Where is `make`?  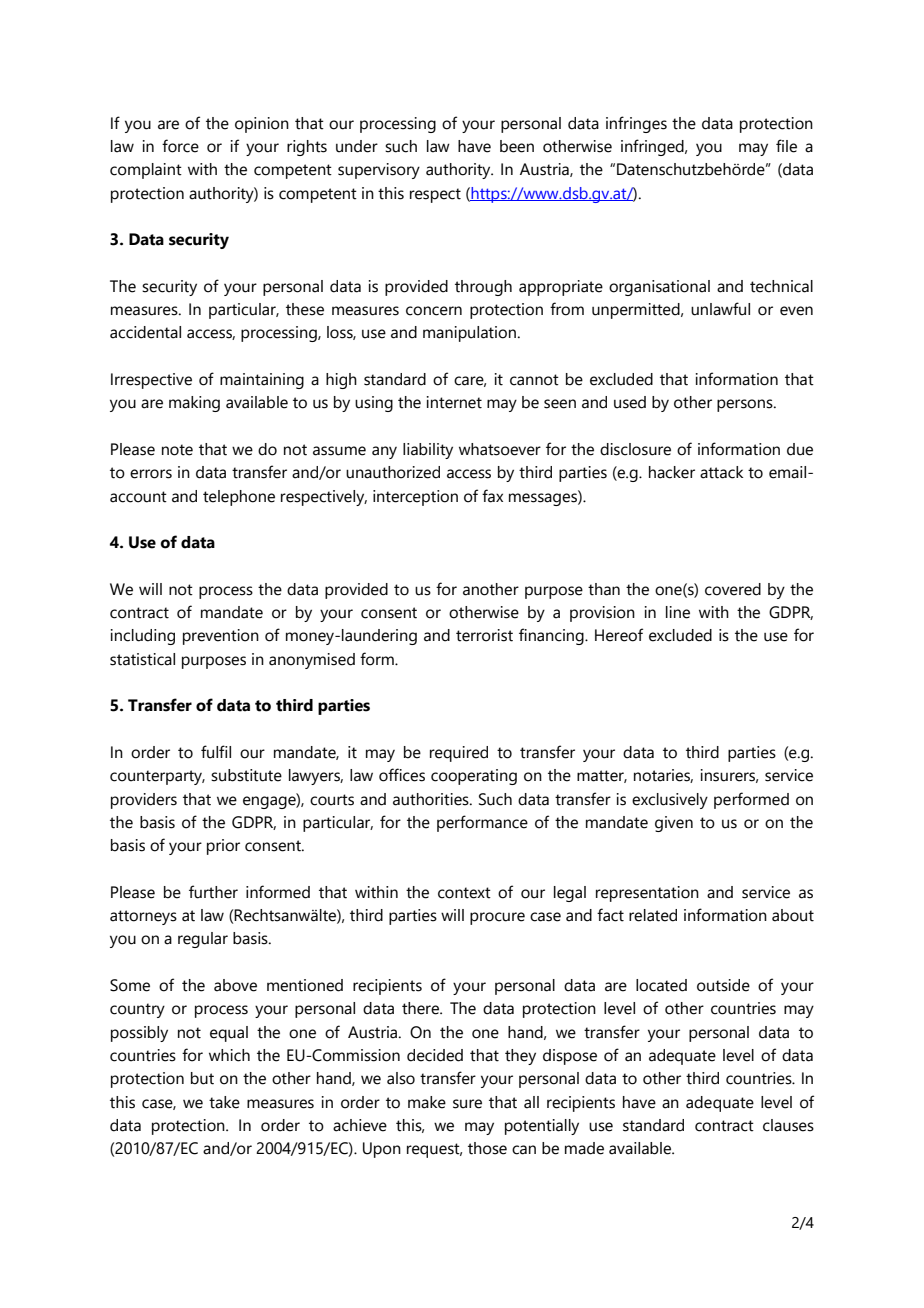
make is located at coordinates (427, 1102).
